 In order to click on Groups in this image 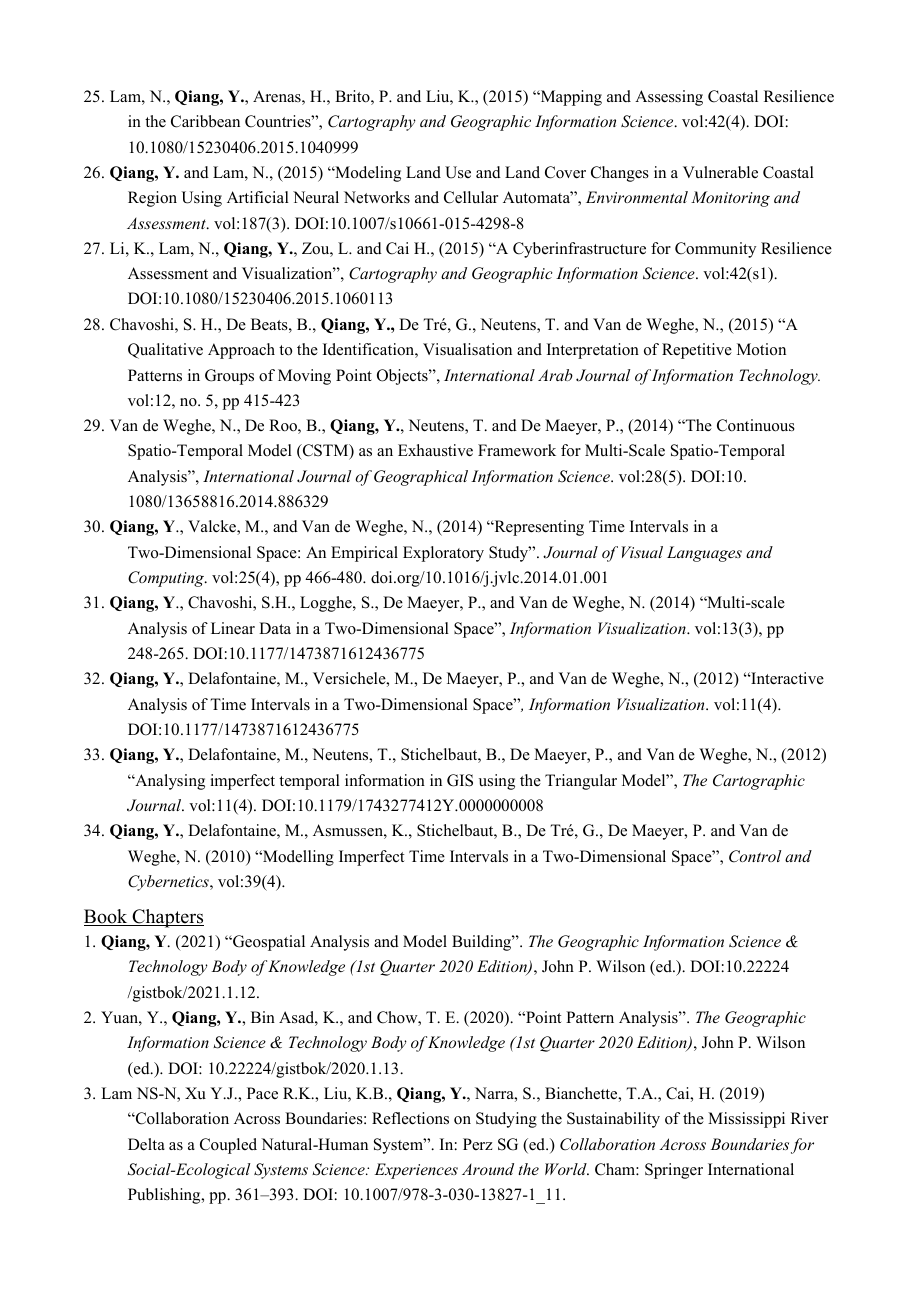, I will do `click(229, 377)`.
